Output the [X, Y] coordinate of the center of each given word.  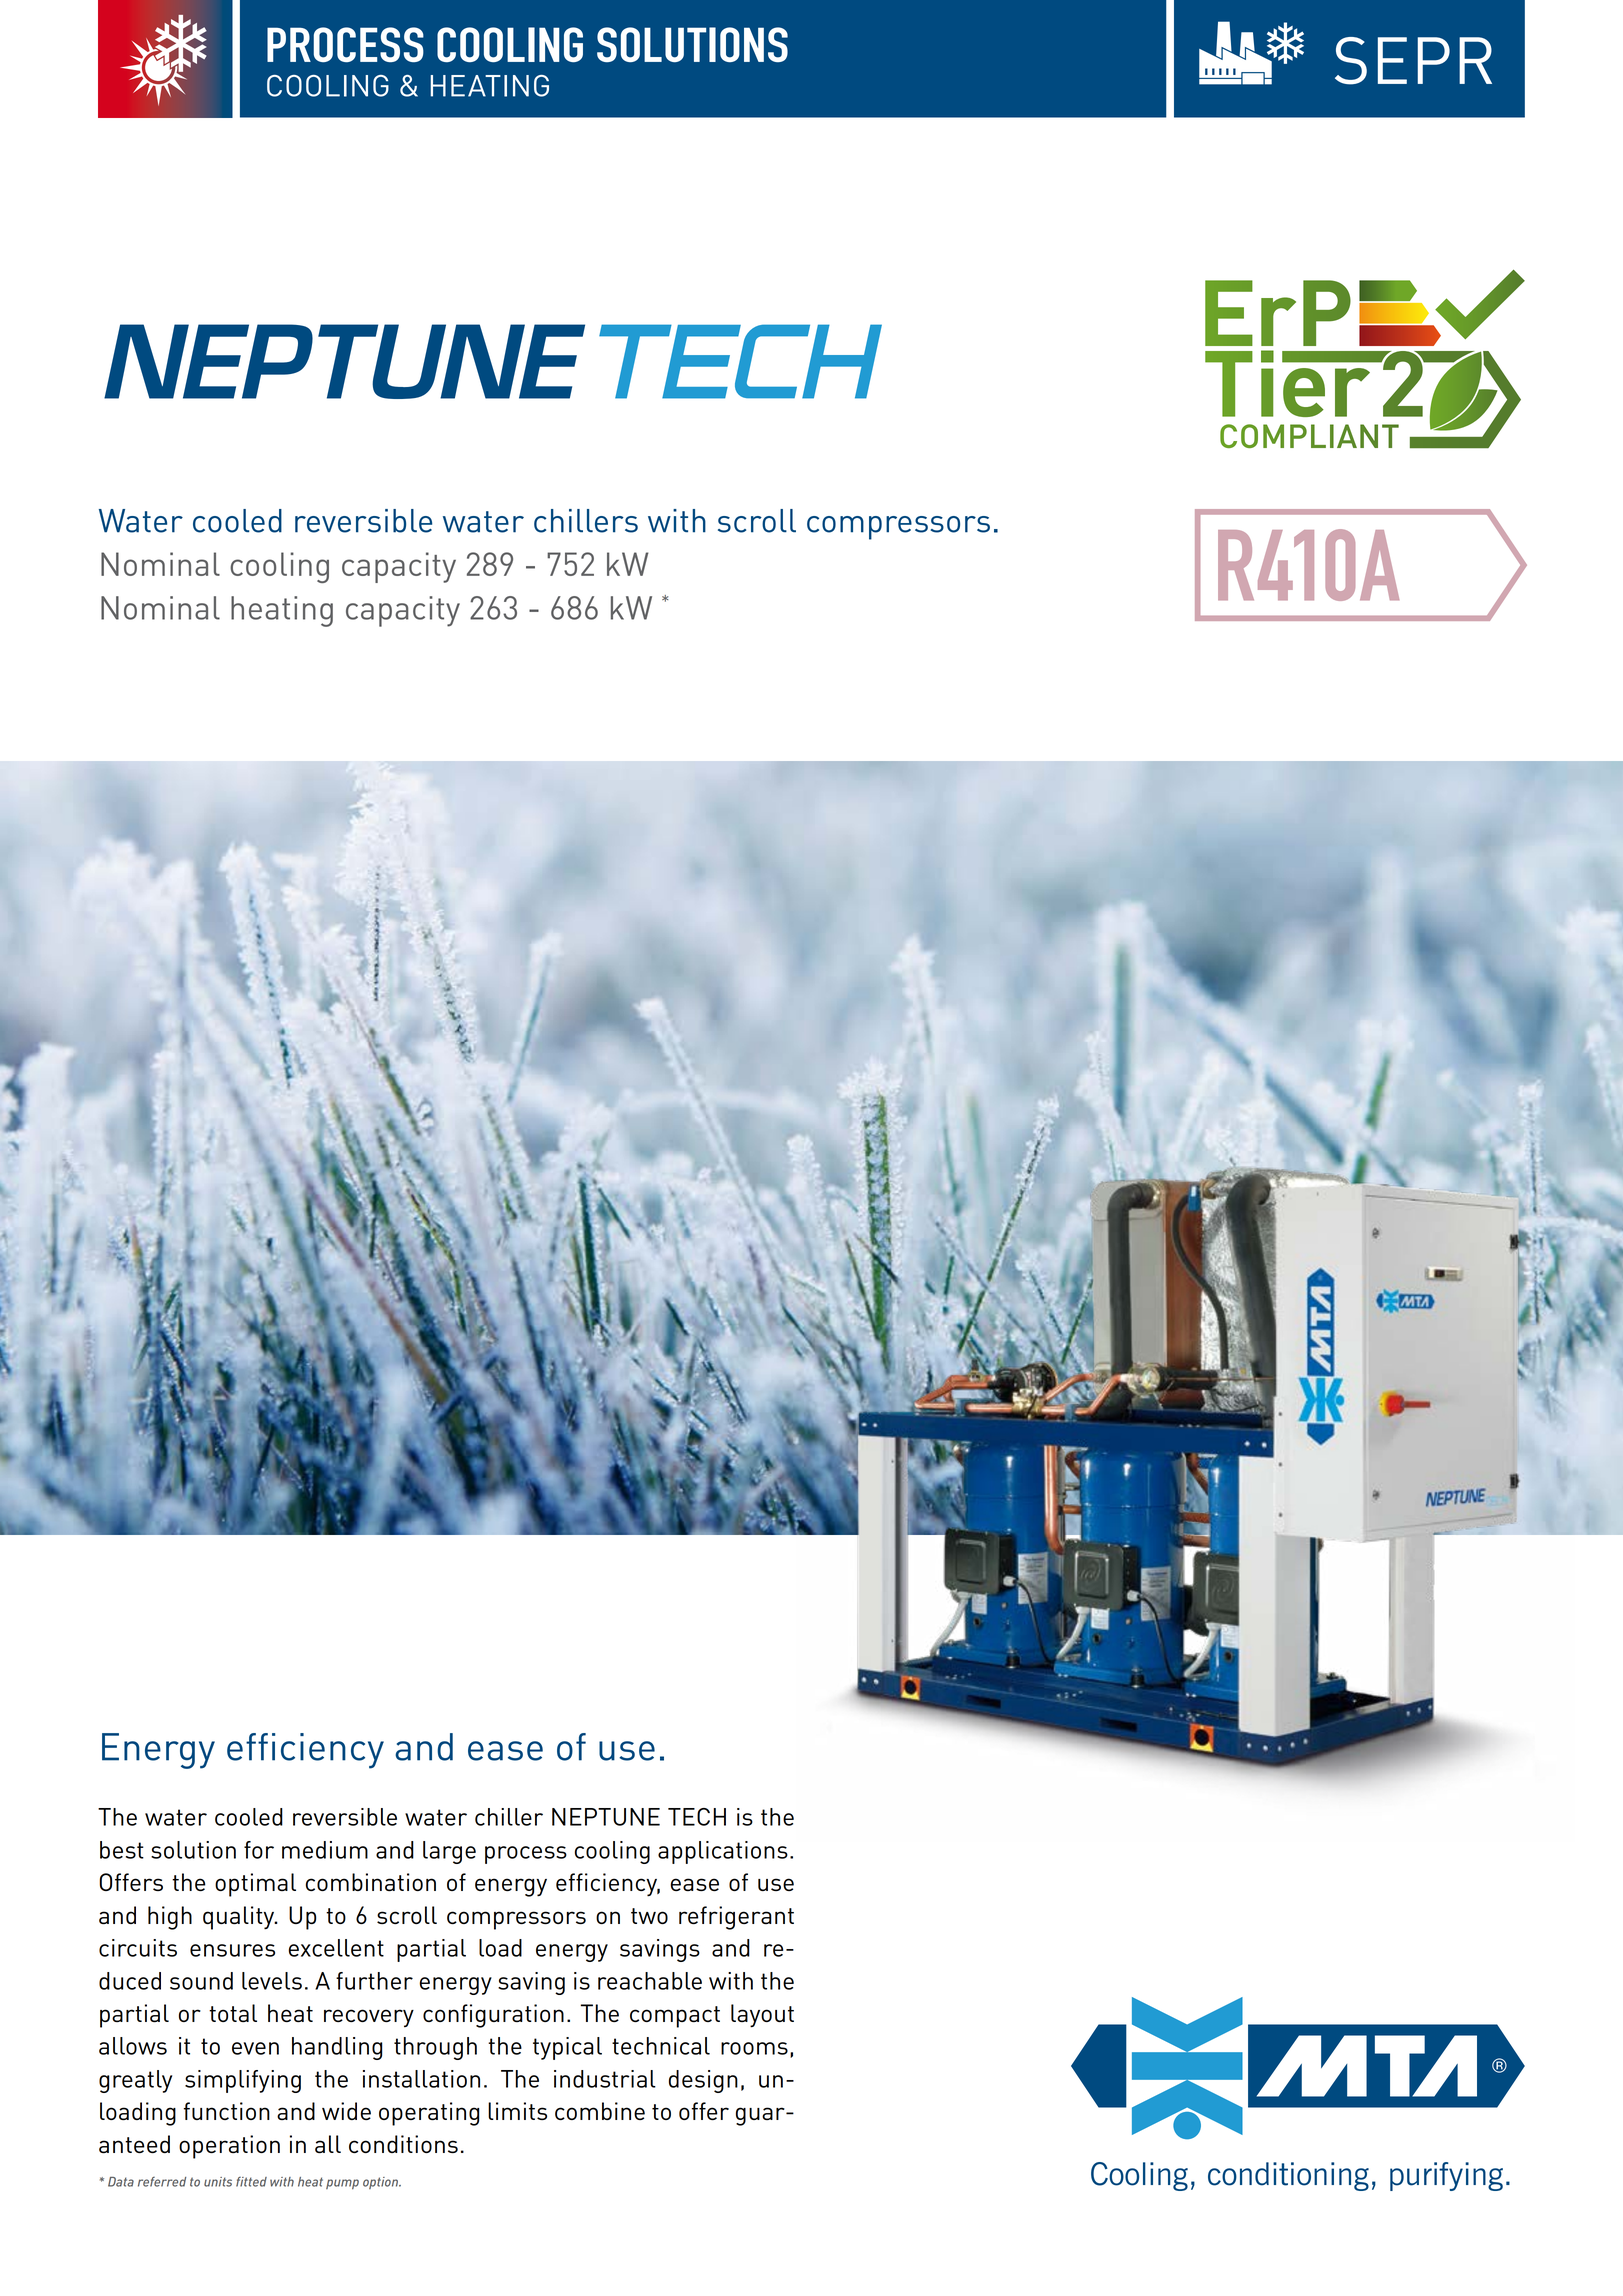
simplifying [243, 2081]
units [218, 2182]
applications [723, 1852]
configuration [493, 2016]
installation [421, 2079]
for [259, 1850]
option [382, 2183]
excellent [336, 1948]
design [703, 2081]
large [449, 1852]
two [649, 1916]
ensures [232, 1950]
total [233, 2013]
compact [675, 2017]
